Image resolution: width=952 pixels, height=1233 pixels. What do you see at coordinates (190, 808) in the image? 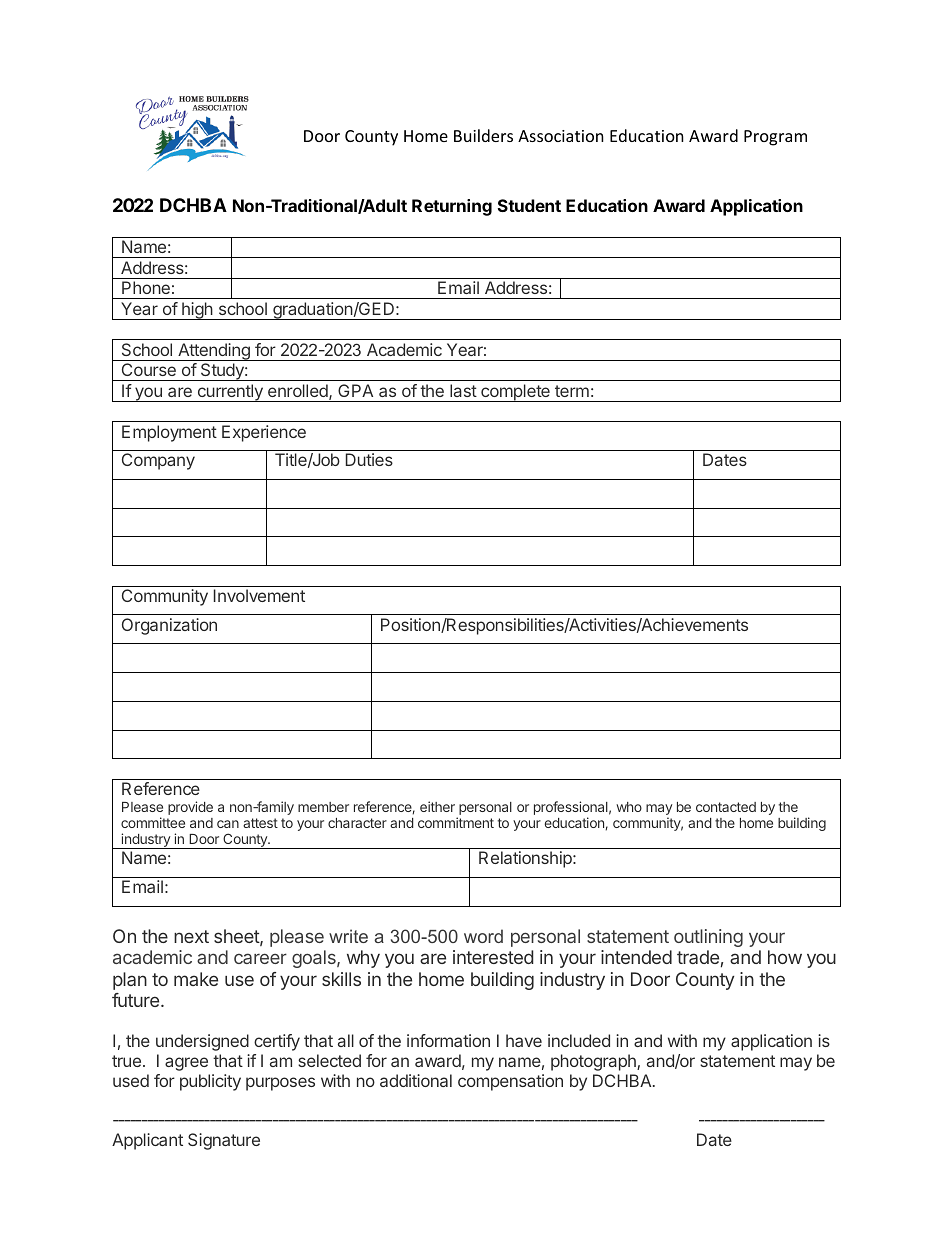
I see `provide` at bounding box center [190, 808].
